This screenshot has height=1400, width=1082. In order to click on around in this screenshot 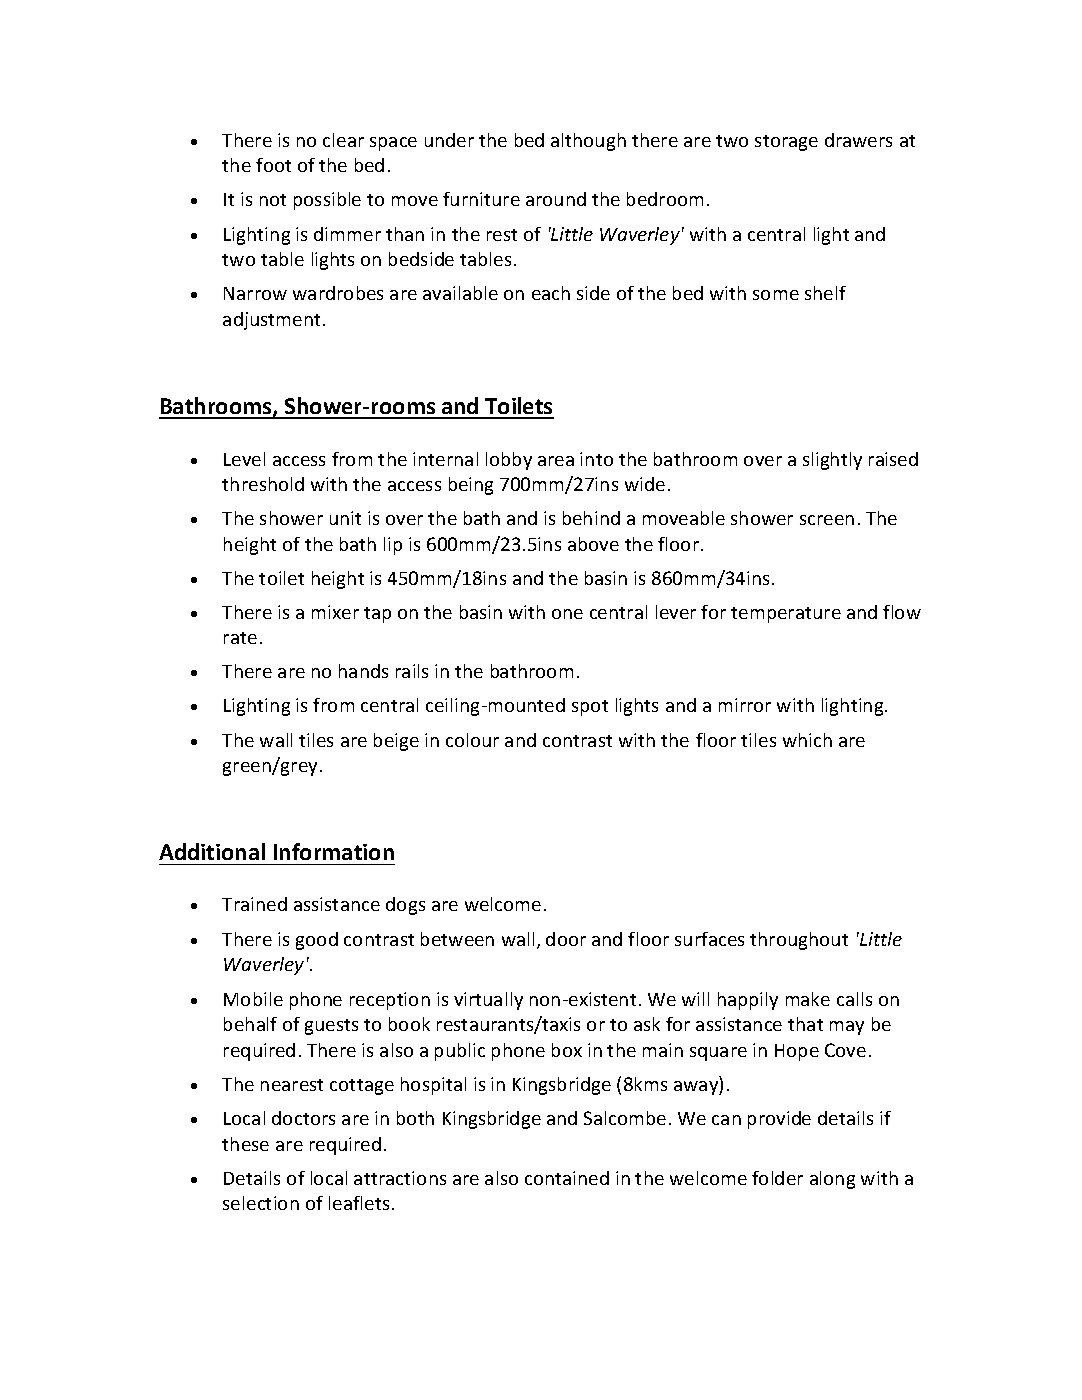, I will do `click(556, 199)`.
